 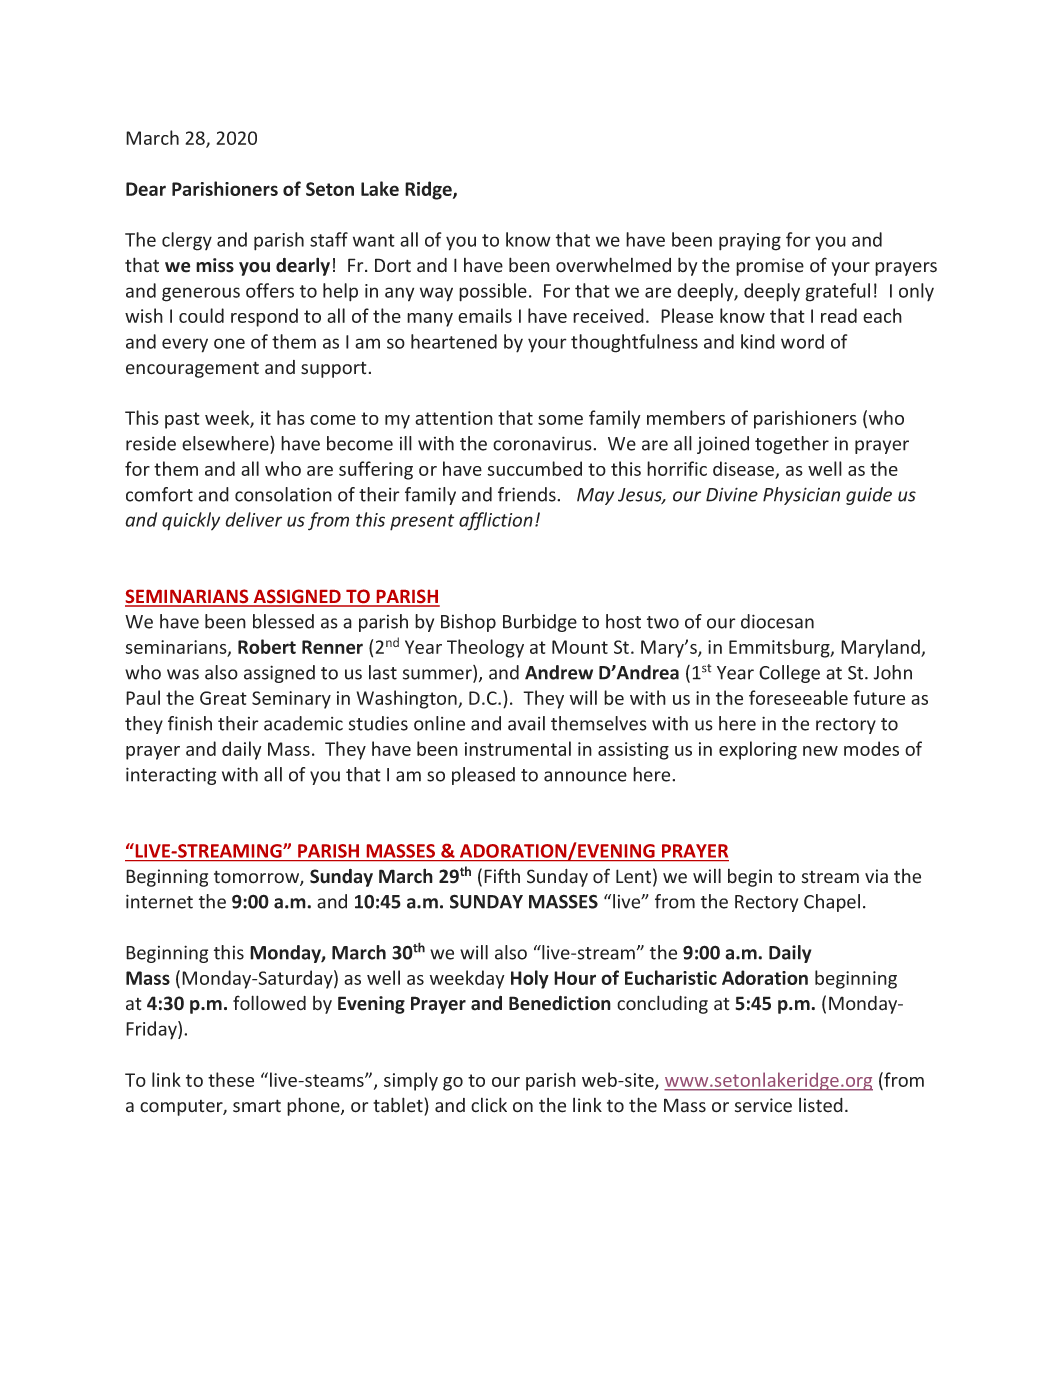 What do you see at coordinates (223, 698) in the image?
I see `Great` at bounding box center [223, 698].
